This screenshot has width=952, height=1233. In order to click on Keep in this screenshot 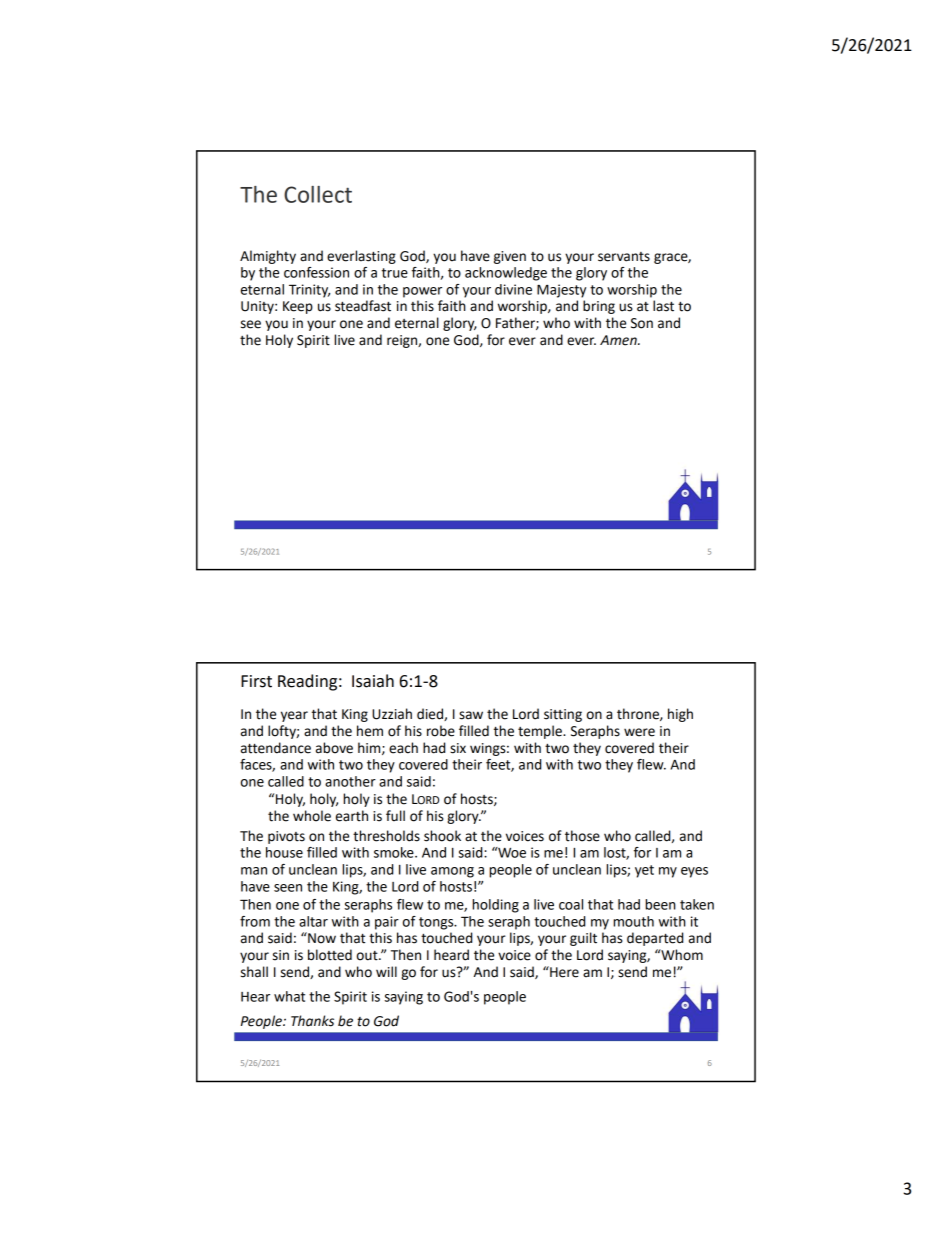, I will do `click(298, 307)`.
